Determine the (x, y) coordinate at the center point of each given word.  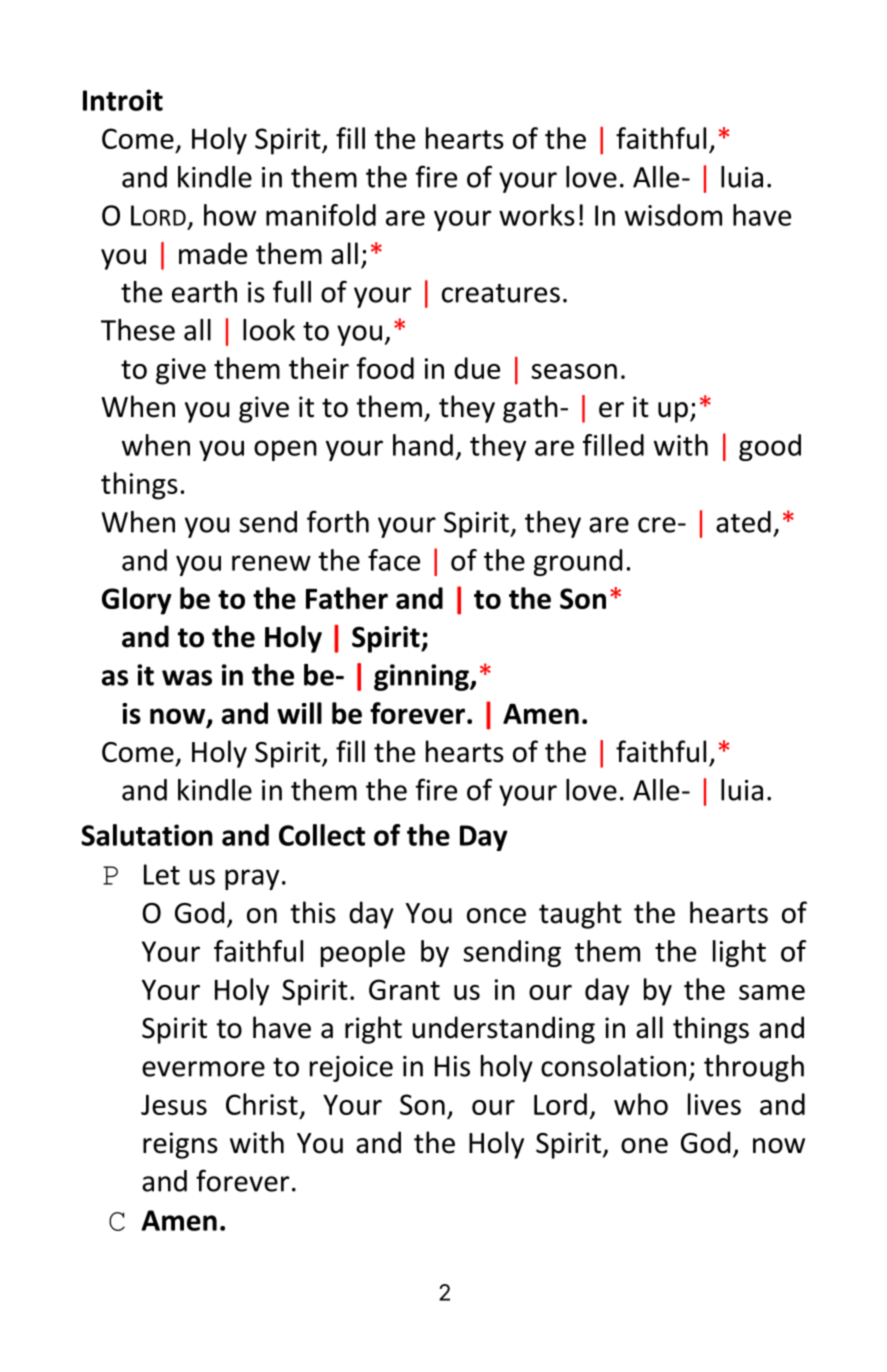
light (739, 953)
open (285, 450)
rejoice (351, 1069)
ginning (422, 677)
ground (578, 562)
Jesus (174, 1104)
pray (252, 879)
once (496, 916)
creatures (501, 293)
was (187, 678)
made (213, 253)
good (770, 447)
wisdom (673, 215)
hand (423, 445)
